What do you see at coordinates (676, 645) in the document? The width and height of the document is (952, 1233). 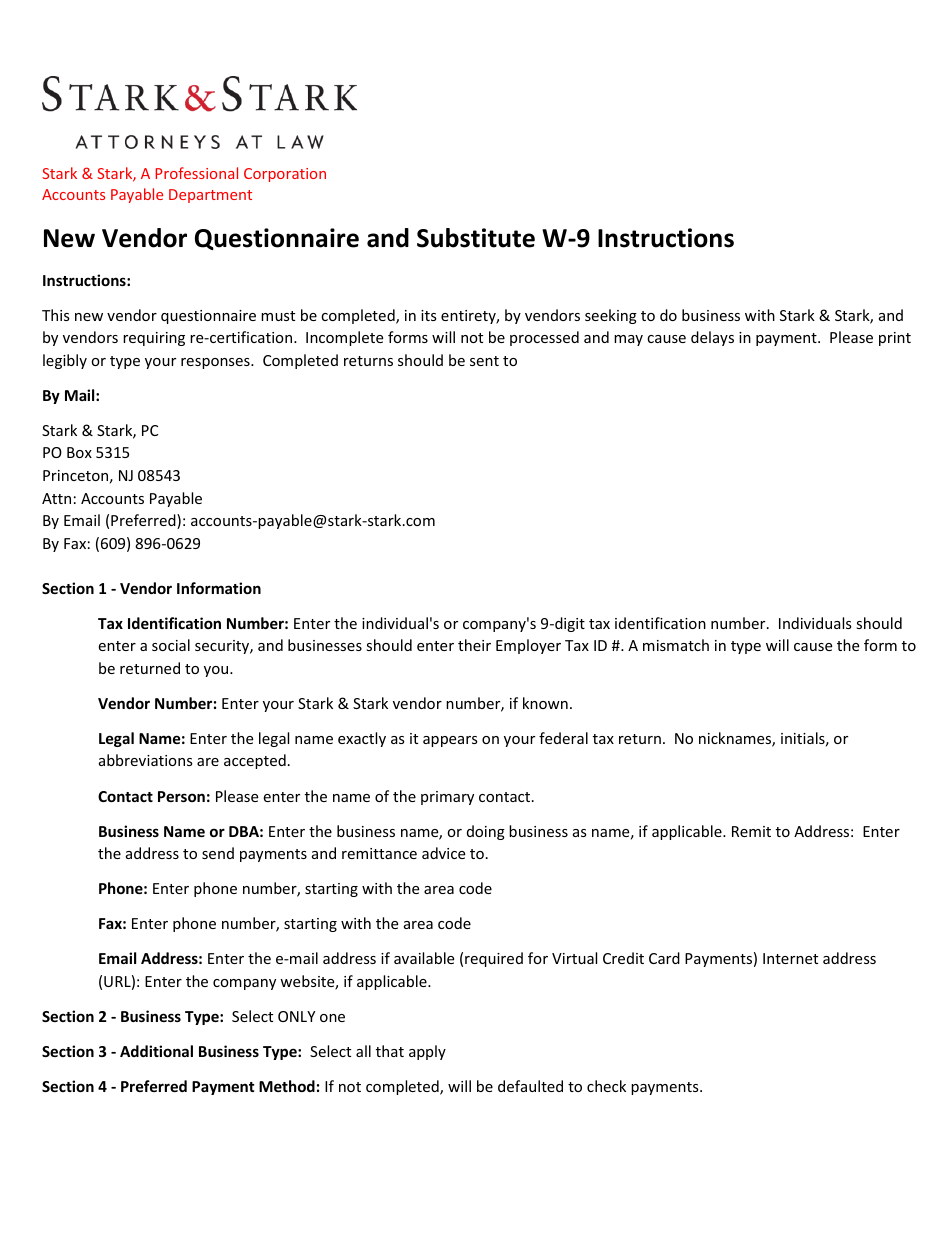 I see `mismatch` at bounding box center [676, 645].
